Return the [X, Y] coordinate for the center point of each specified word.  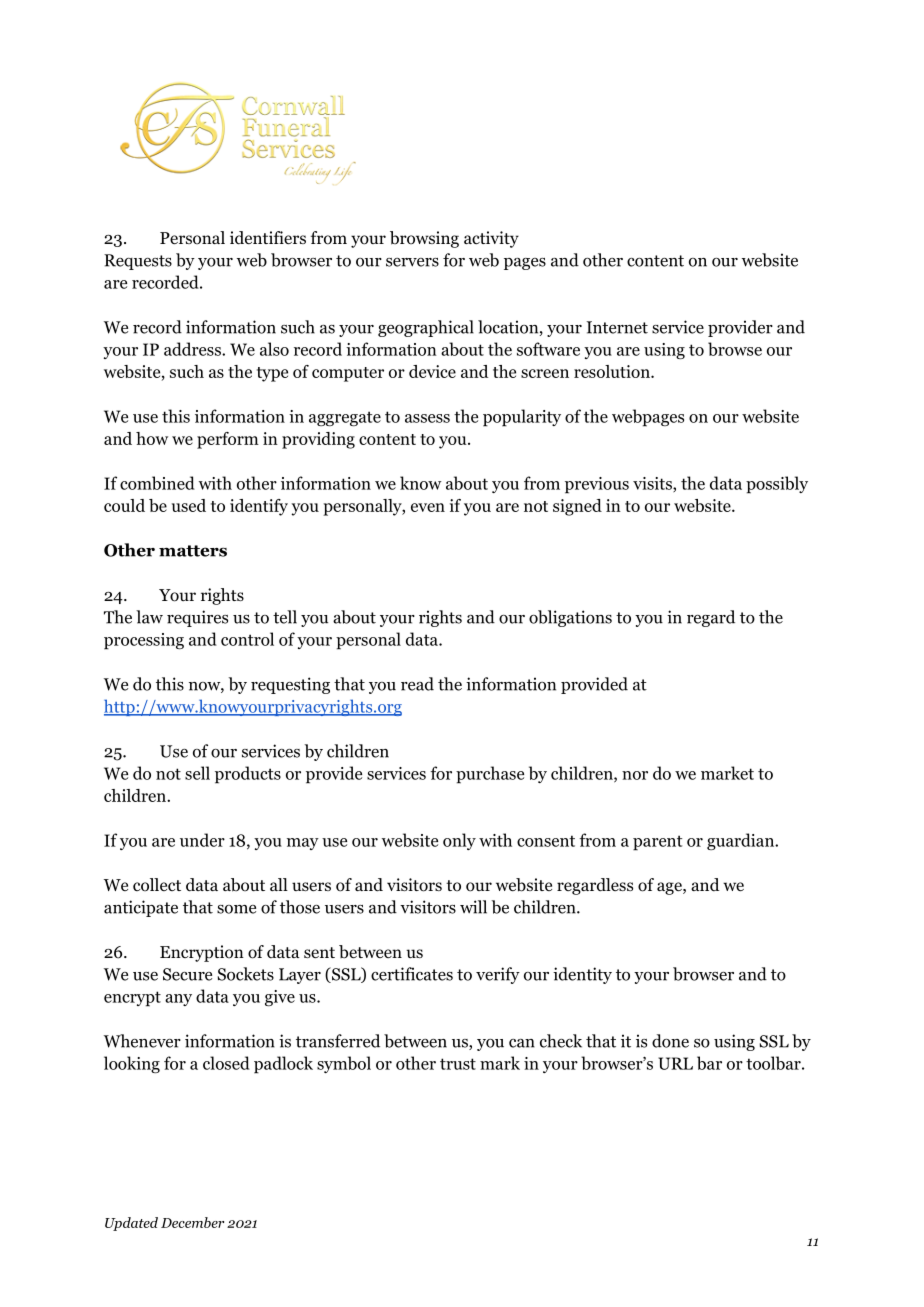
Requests [138, 262]
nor [635, 775]
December [192, 1222]
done [670, 1041]
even [428, 507]
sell [197, 773]
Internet [617, 327]
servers [412, 262]
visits [653, 484]
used [189, 505]
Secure [187, 974]
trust [458, 1064]
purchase [490, 775]
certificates [412, 974]
